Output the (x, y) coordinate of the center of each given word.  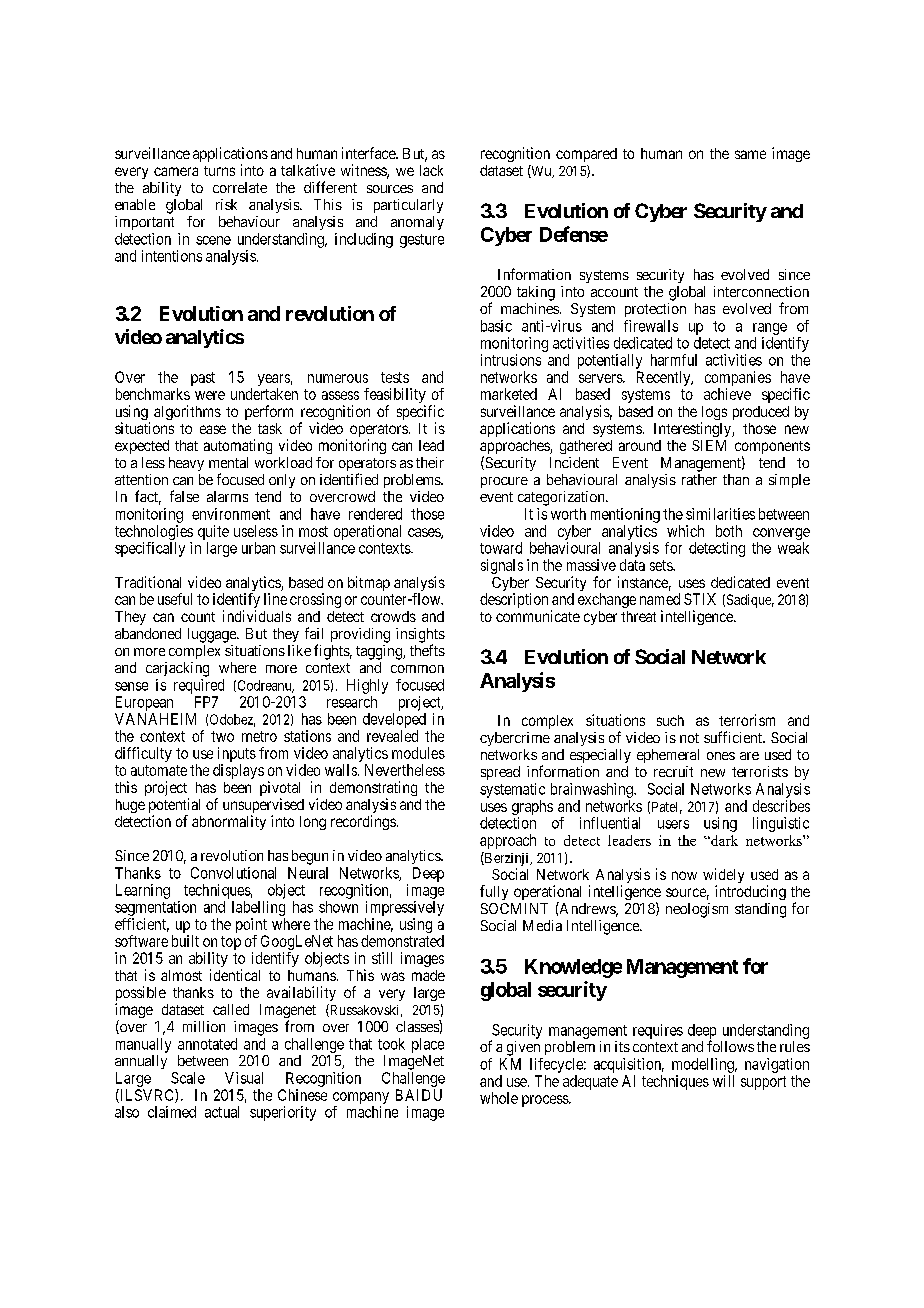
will (723, 1081)
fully (494, 892)
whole (499, 1098)
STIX (700, 599)
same (750, 154)
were (210, 395)
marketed (509, 394)
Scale (188, 1078)
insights (420, 636)
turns (219, 171)
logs (714, 414)
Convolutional (233, 873)
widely (723, 877)
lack (431, 170)
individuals (257, 616)
